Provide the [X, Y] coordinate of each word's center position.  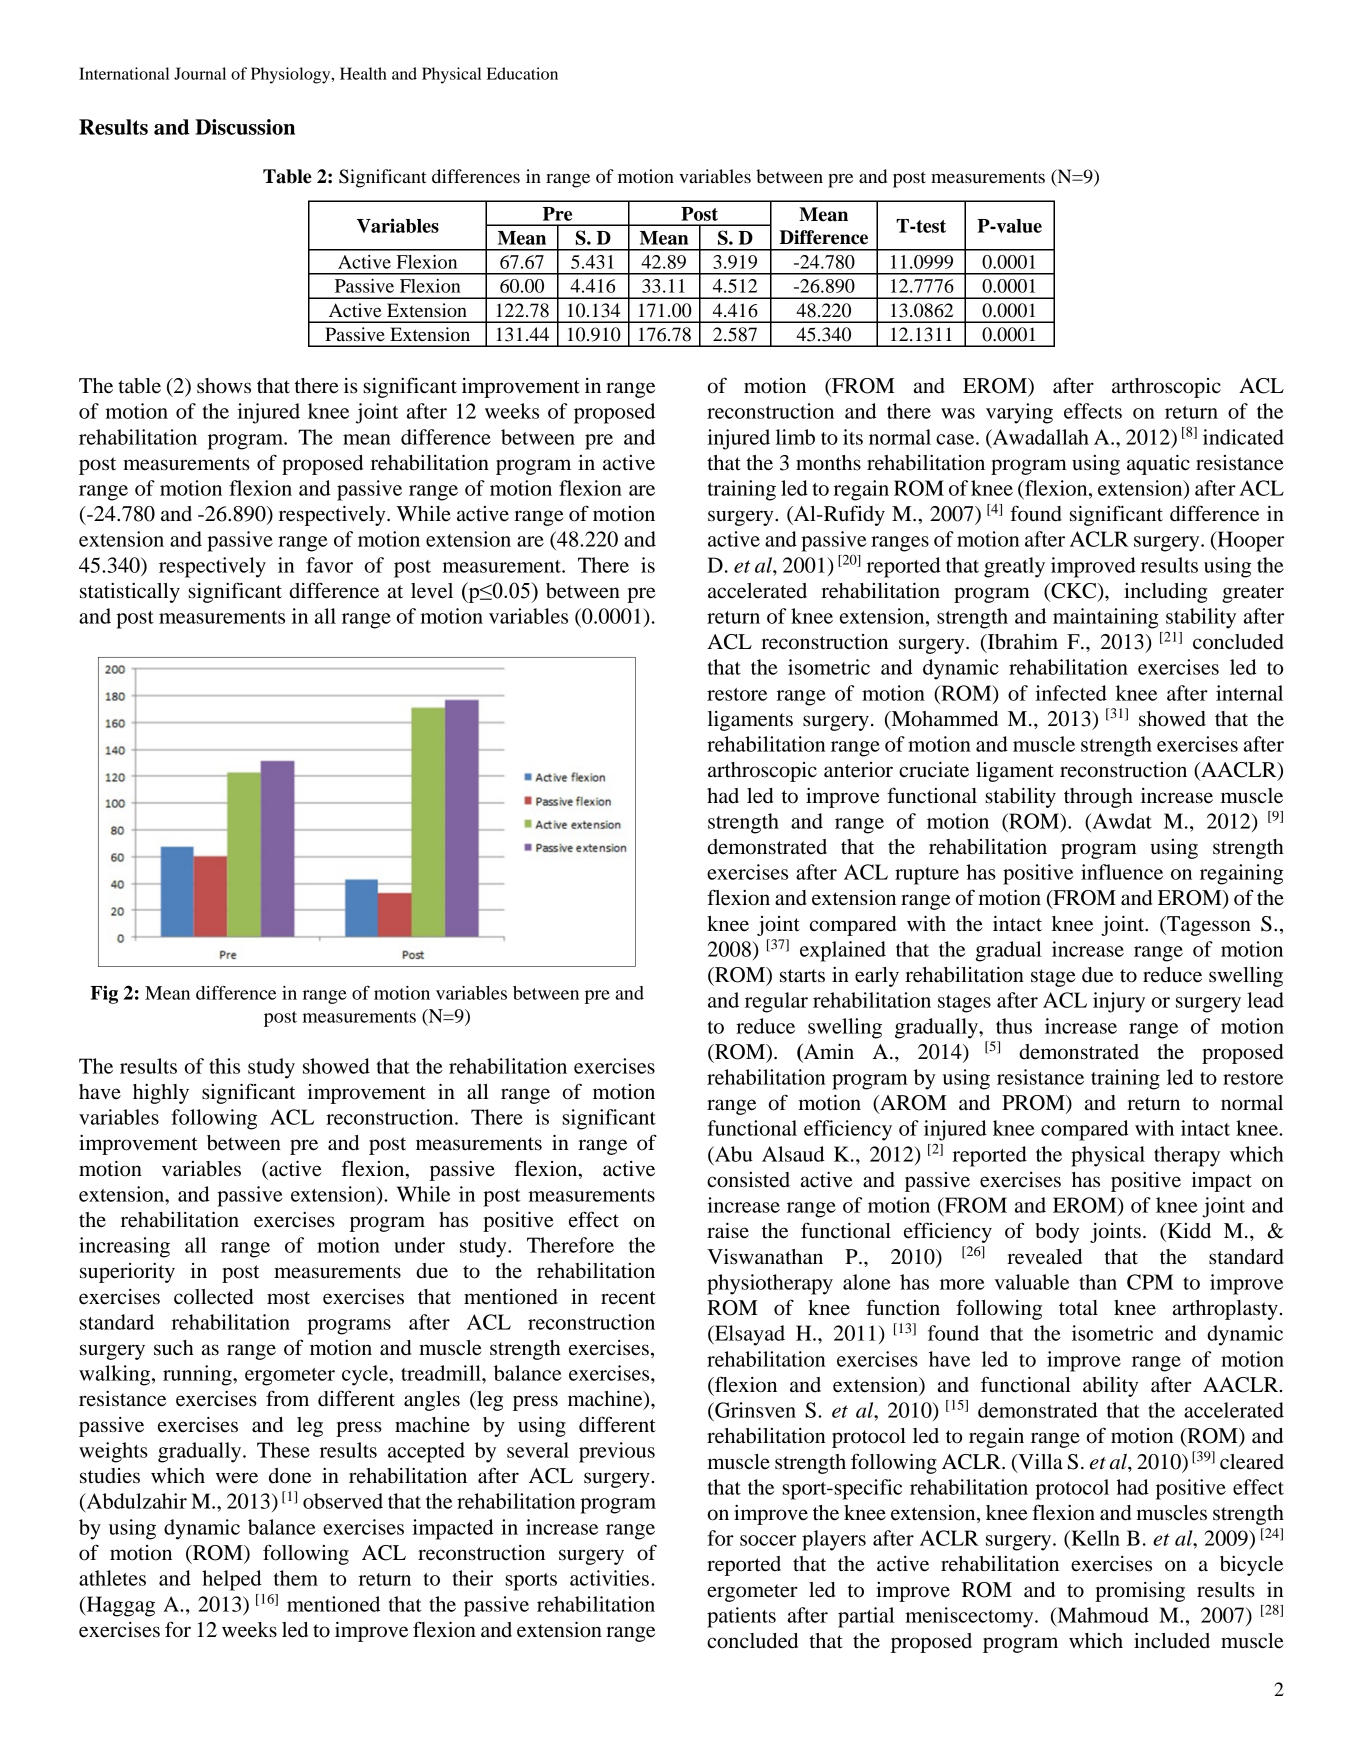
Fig [104, 994]
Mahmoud [1102, 1616]
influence [1122, 872]
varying [1019, 413]
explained [843, 951]
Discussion [245, 127]
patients [741, 1617]
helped [232, 1580]
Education [522, 73]
